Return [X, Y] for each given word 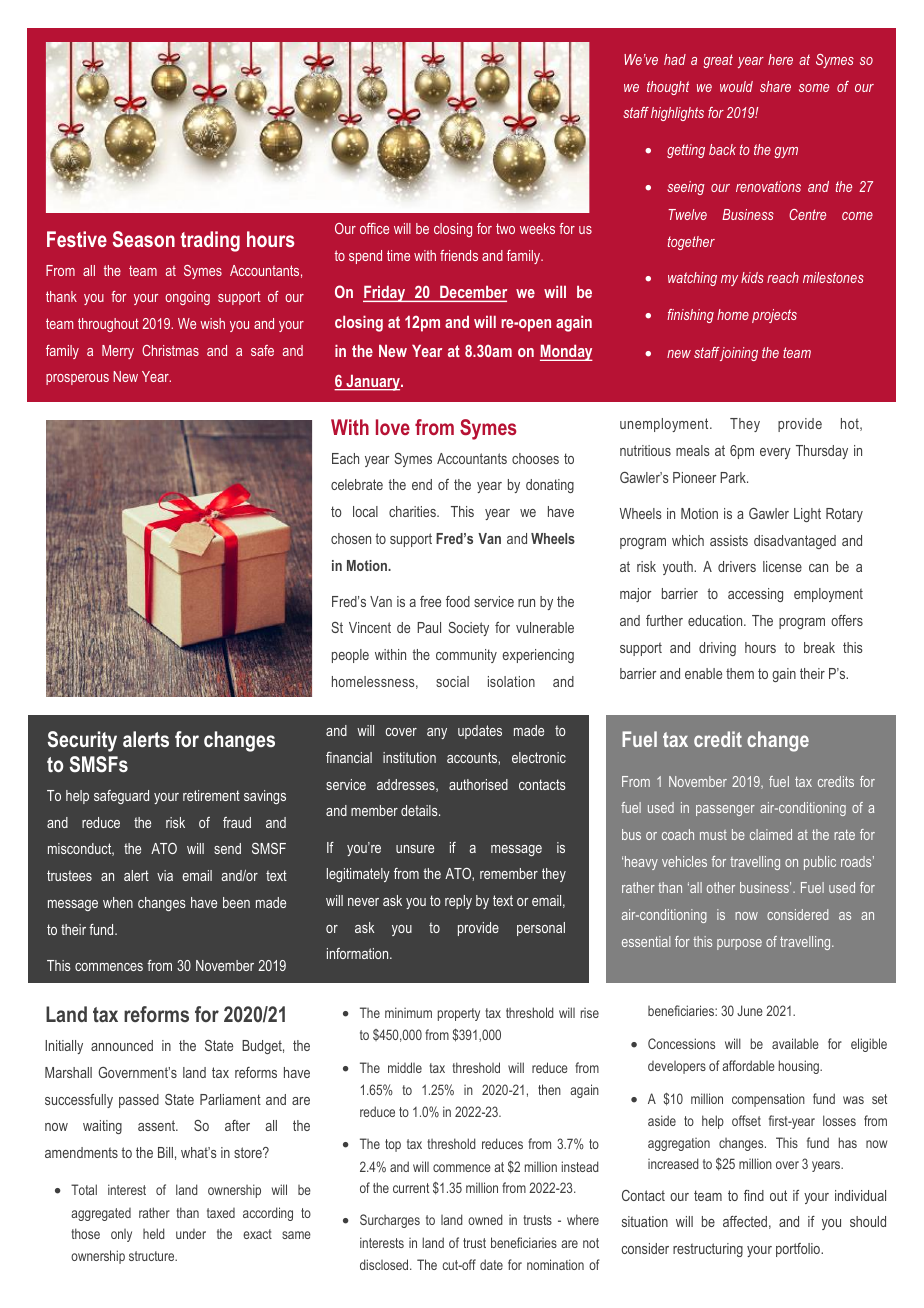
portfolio [799, 1250]
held [154, 1233]
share [775, 86]
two [505, 228]
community [466, 656]
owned [485, 1219]
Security [82, 741]
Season [144, 239]
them [740, 673]
